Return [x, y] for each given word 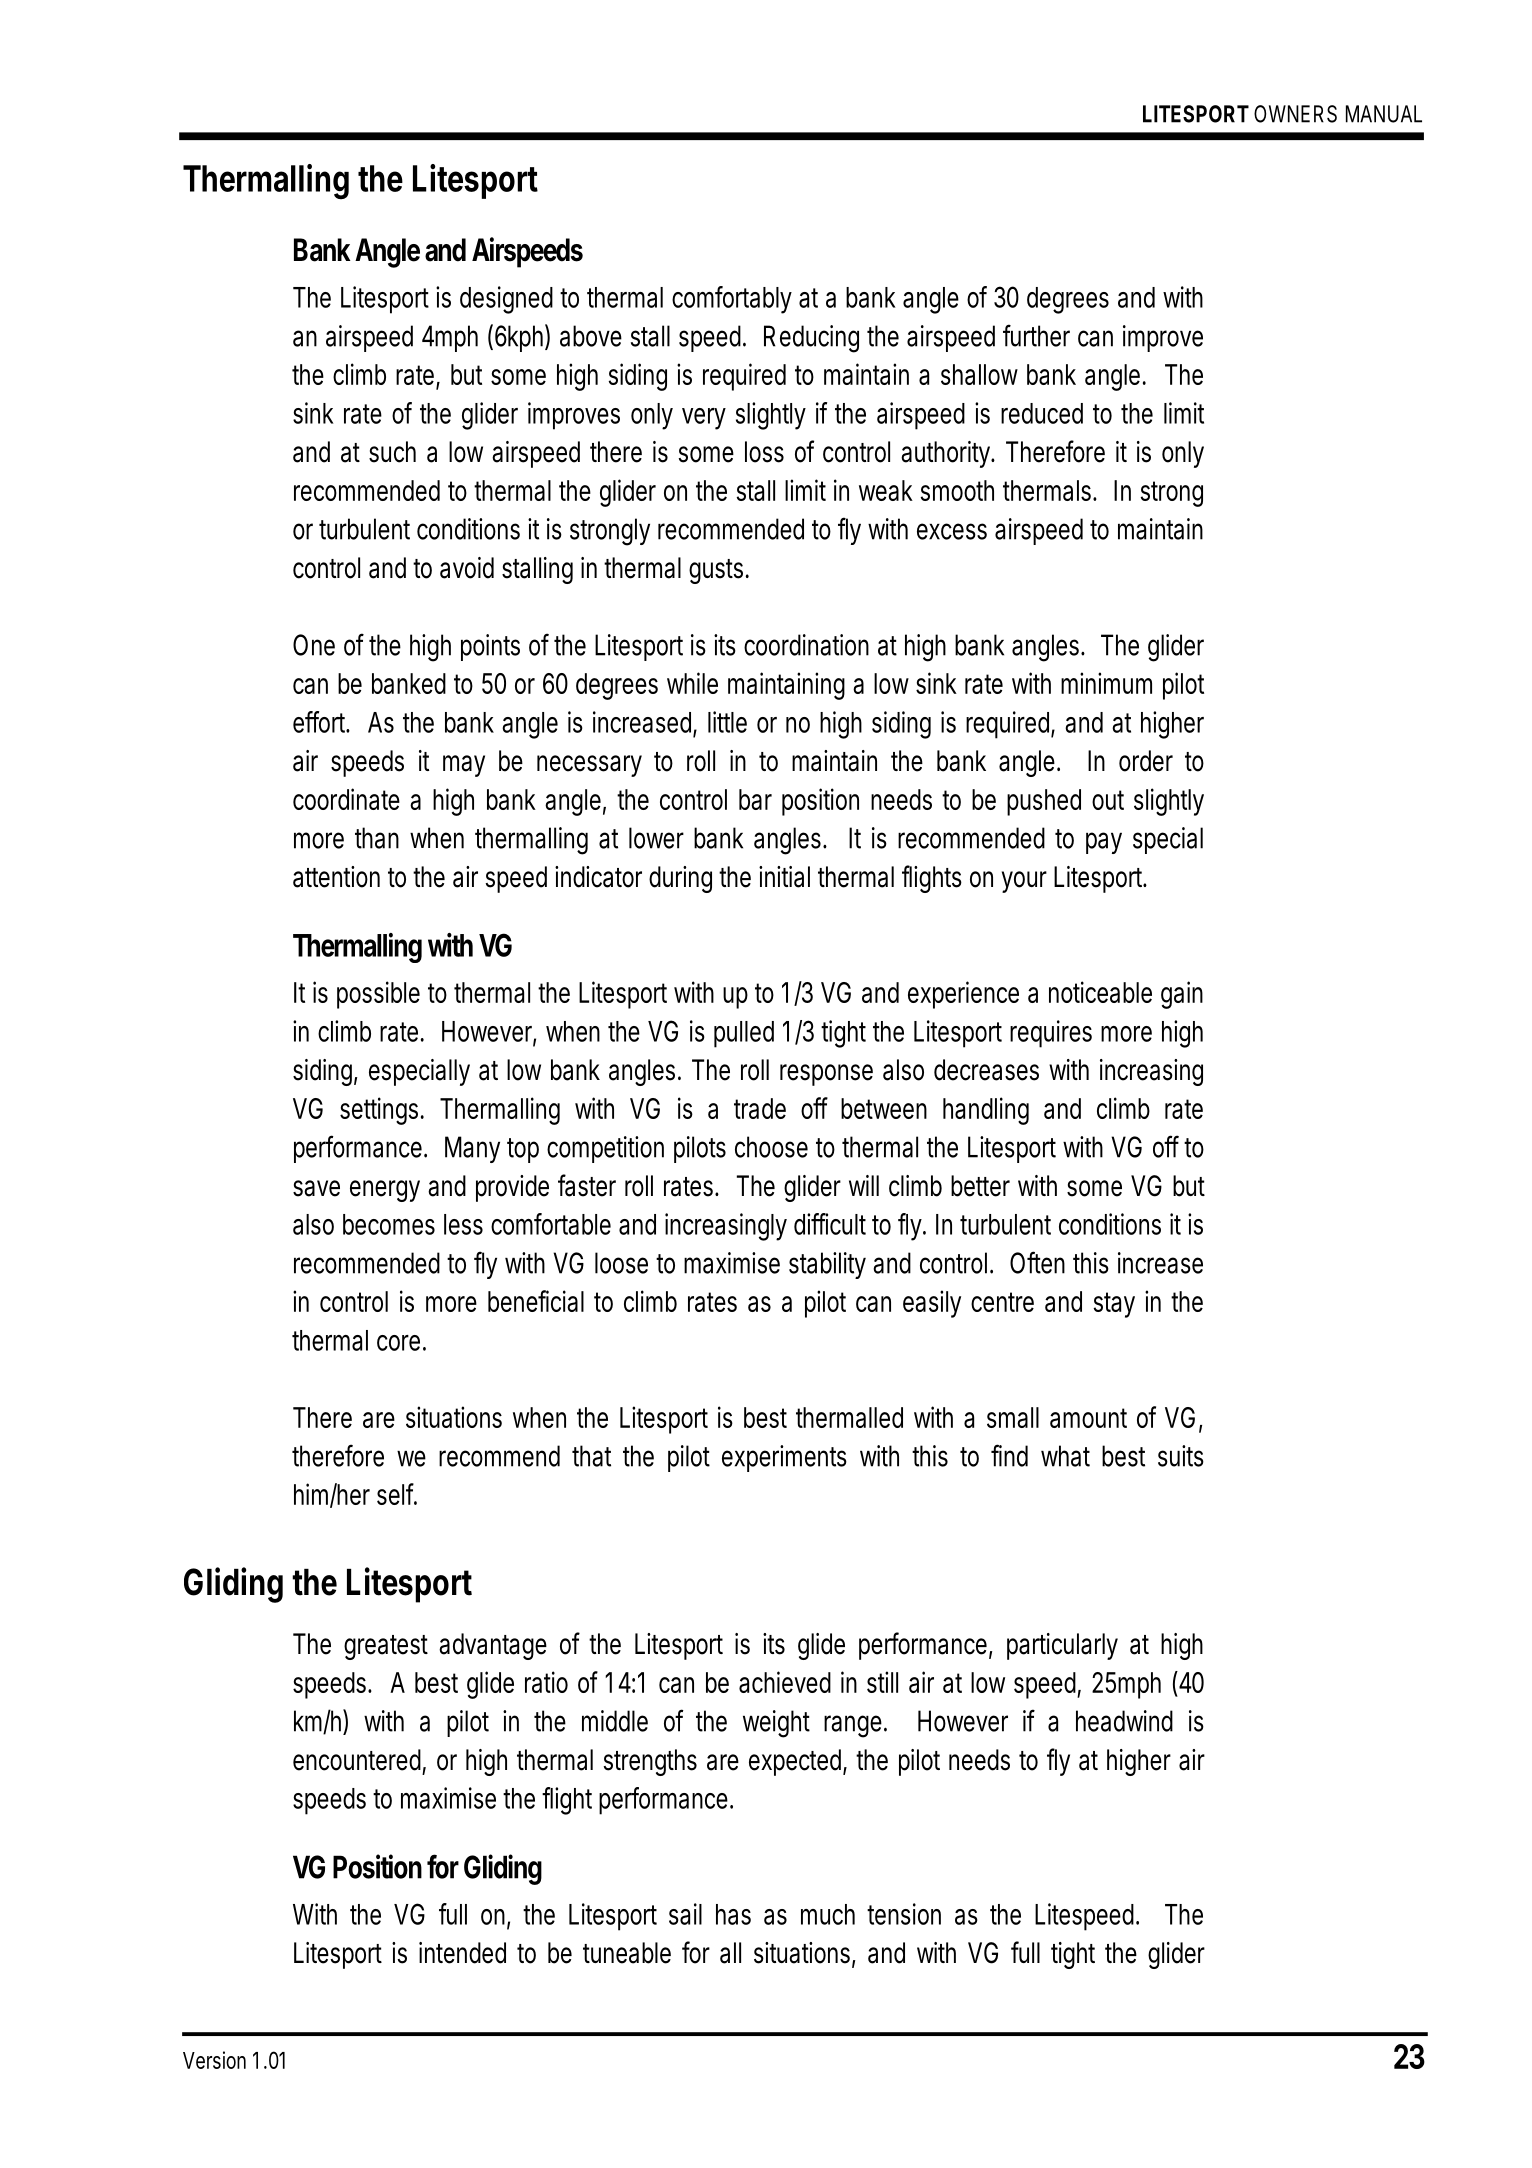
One [314, 645]
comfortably [732, 300]
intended [462, 1953]
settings [379, 1111]
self [397, 1494]
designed [506, 300]
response [826, 1075]
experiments [784, 1458]
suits [1181, 1456]
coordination [806, 645]
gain [1182, 995]
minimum [1106, 683]
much [828, 1914]
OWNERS [1295, 114]
